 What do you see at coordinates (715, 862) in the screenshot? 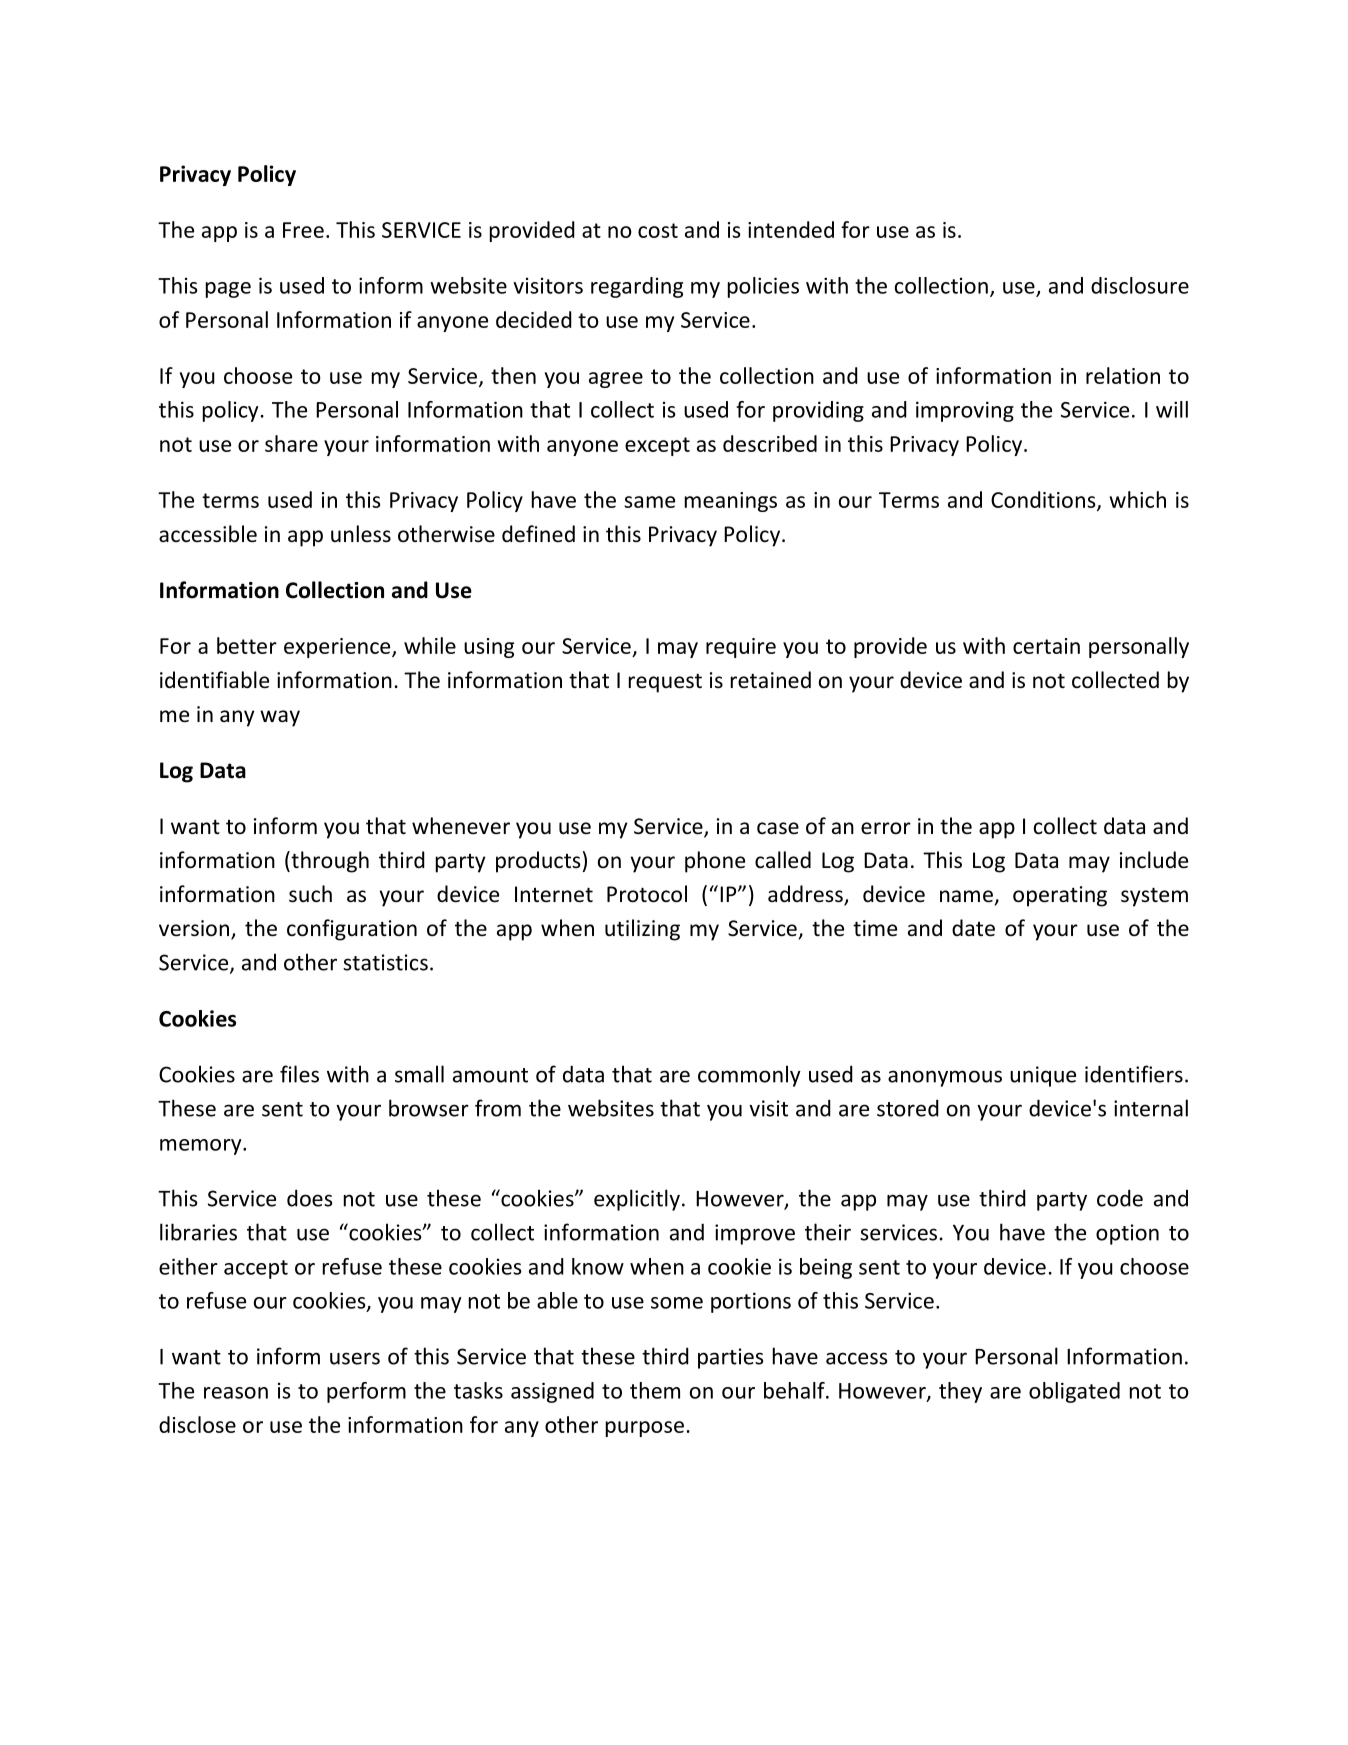
I see `phone` at bounding box center [715, 862].
